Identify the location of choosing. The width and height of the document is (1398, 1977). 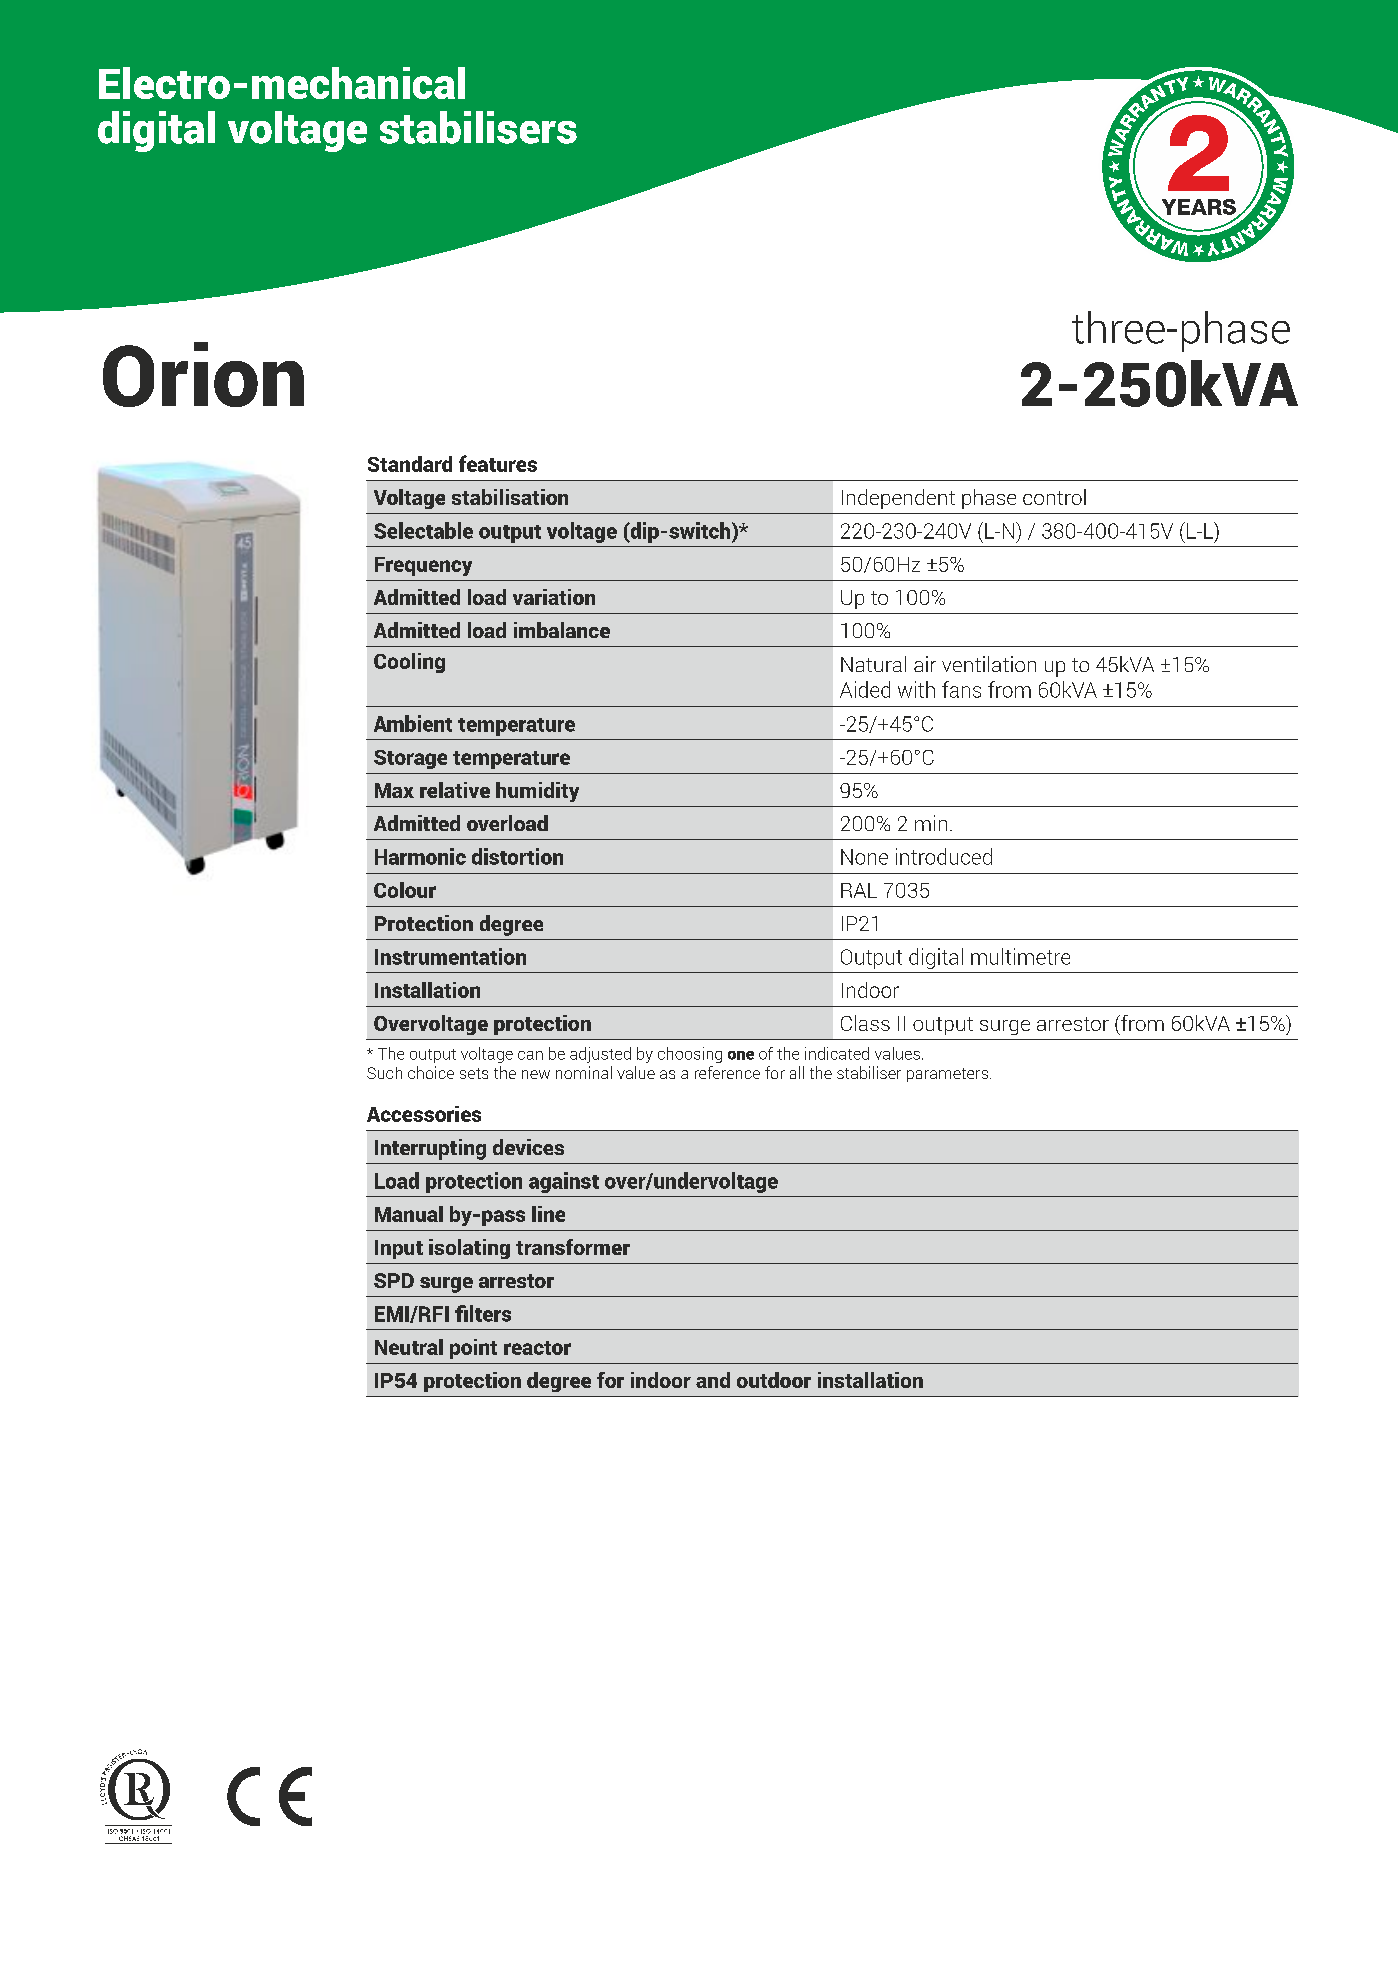
(690, 1055).
